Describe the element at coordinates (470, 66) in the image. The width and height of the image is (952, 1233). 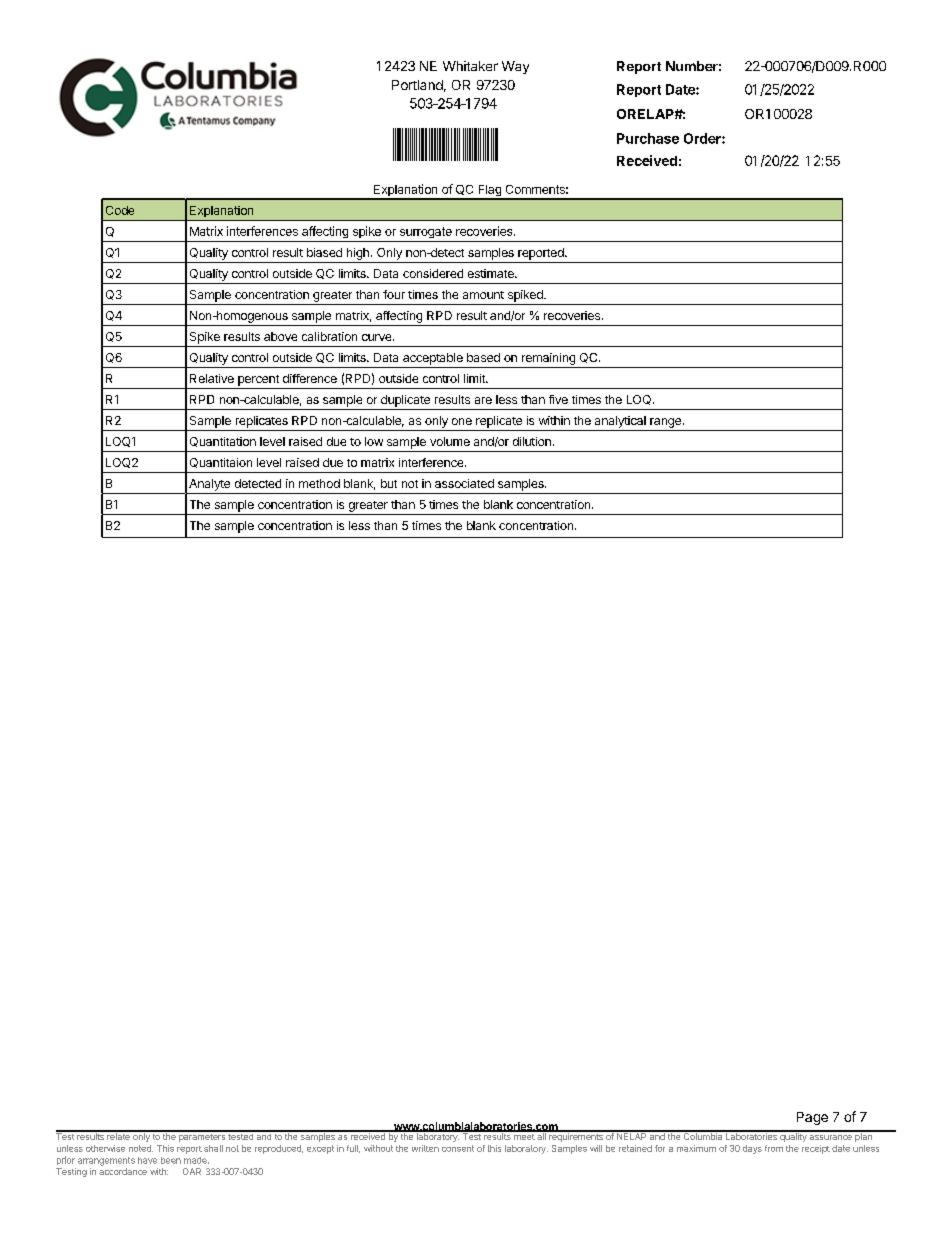
I see `Whitaker` at that location.
